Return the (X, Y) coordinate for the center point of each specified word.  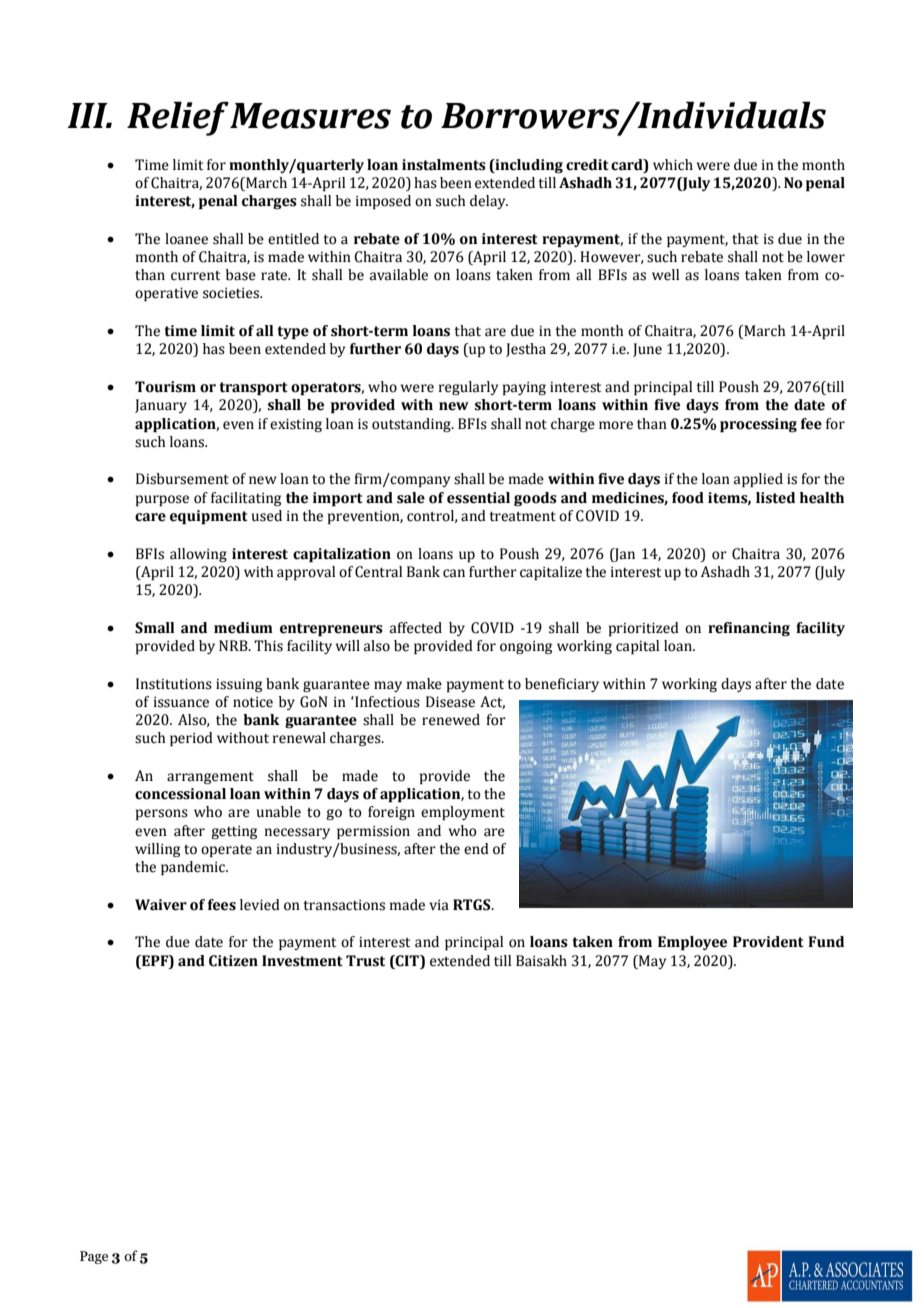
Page (94, 1257)
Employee (692, 943)
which (673, 165)
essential (478, 498)
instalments (444, 165)
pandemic (194, 868)
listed (775, 498)
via (439, 905)
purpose (162, 500)
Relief (178, 118)
